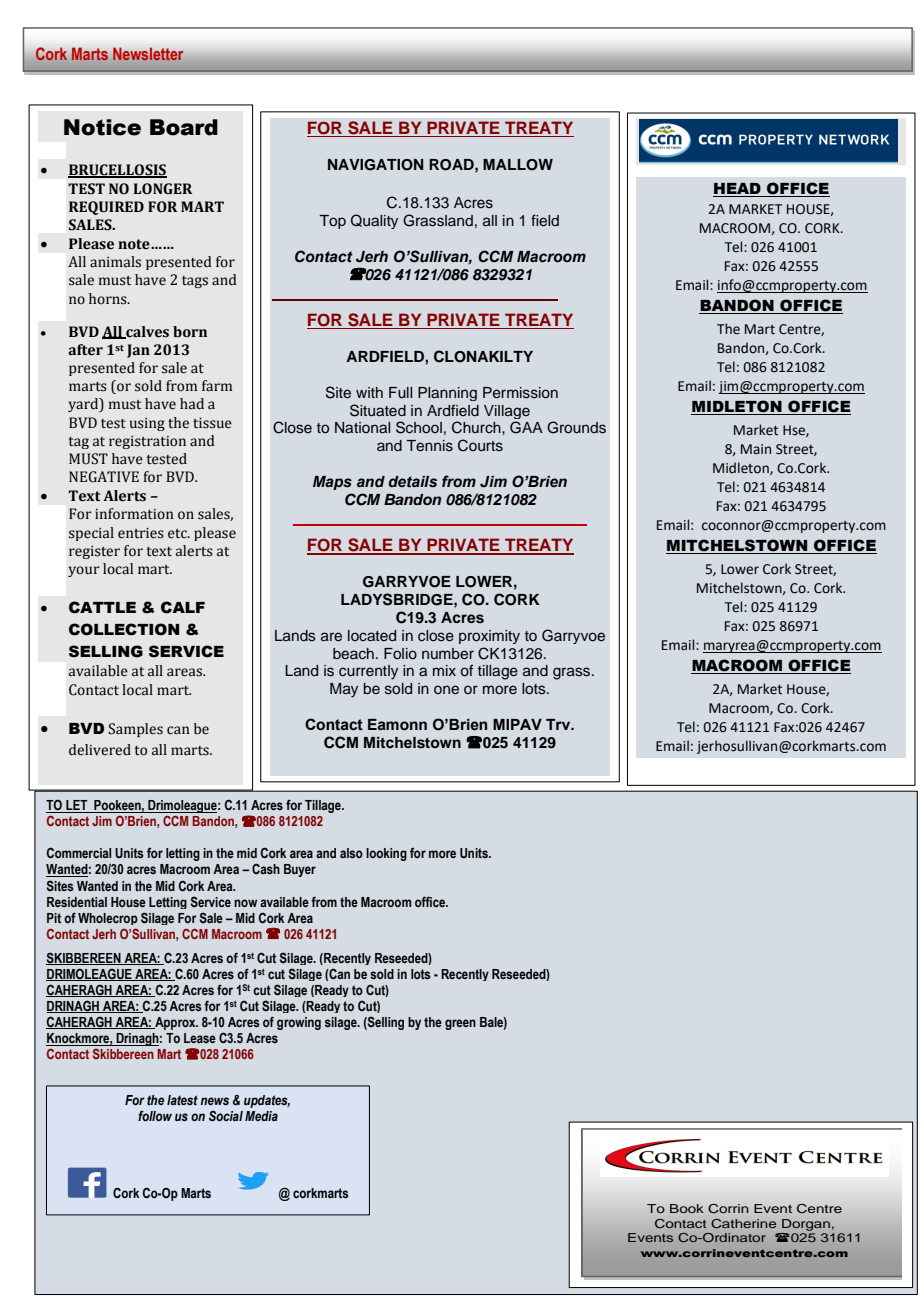  Describe the element at coordinates (124, 629) in the screenshot. I see `COLLECTION` at that location.
